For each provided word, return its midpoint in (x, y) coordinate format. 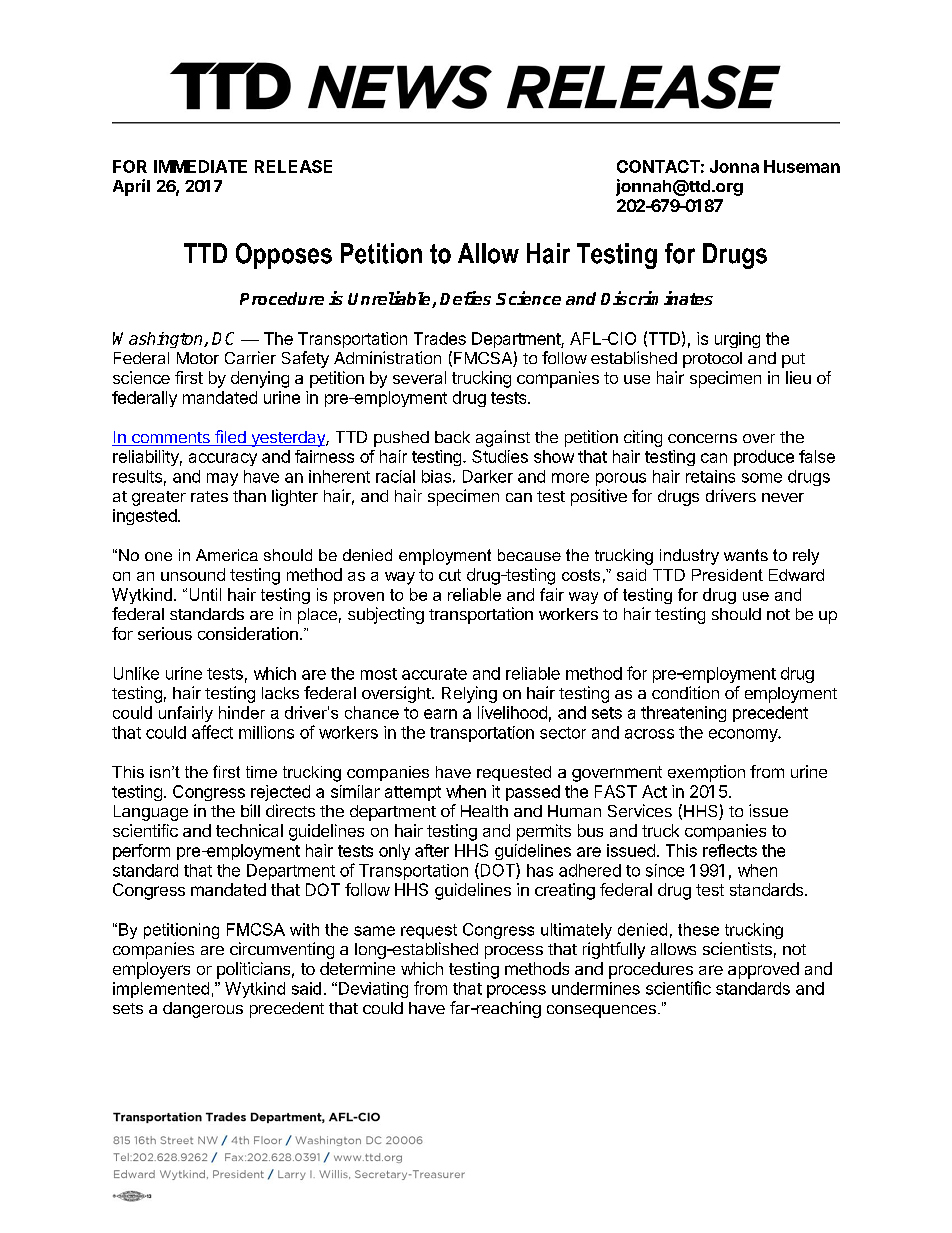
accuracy (223, 459)
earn (440, 714)
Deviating (373, 990)
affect (212, 732)
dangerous (203, 1010)
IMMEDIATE (200, 166)
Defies (465, 298)
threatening (683, 714)
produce (764, 458)
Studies (500, 456)
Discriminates (657, 298)
